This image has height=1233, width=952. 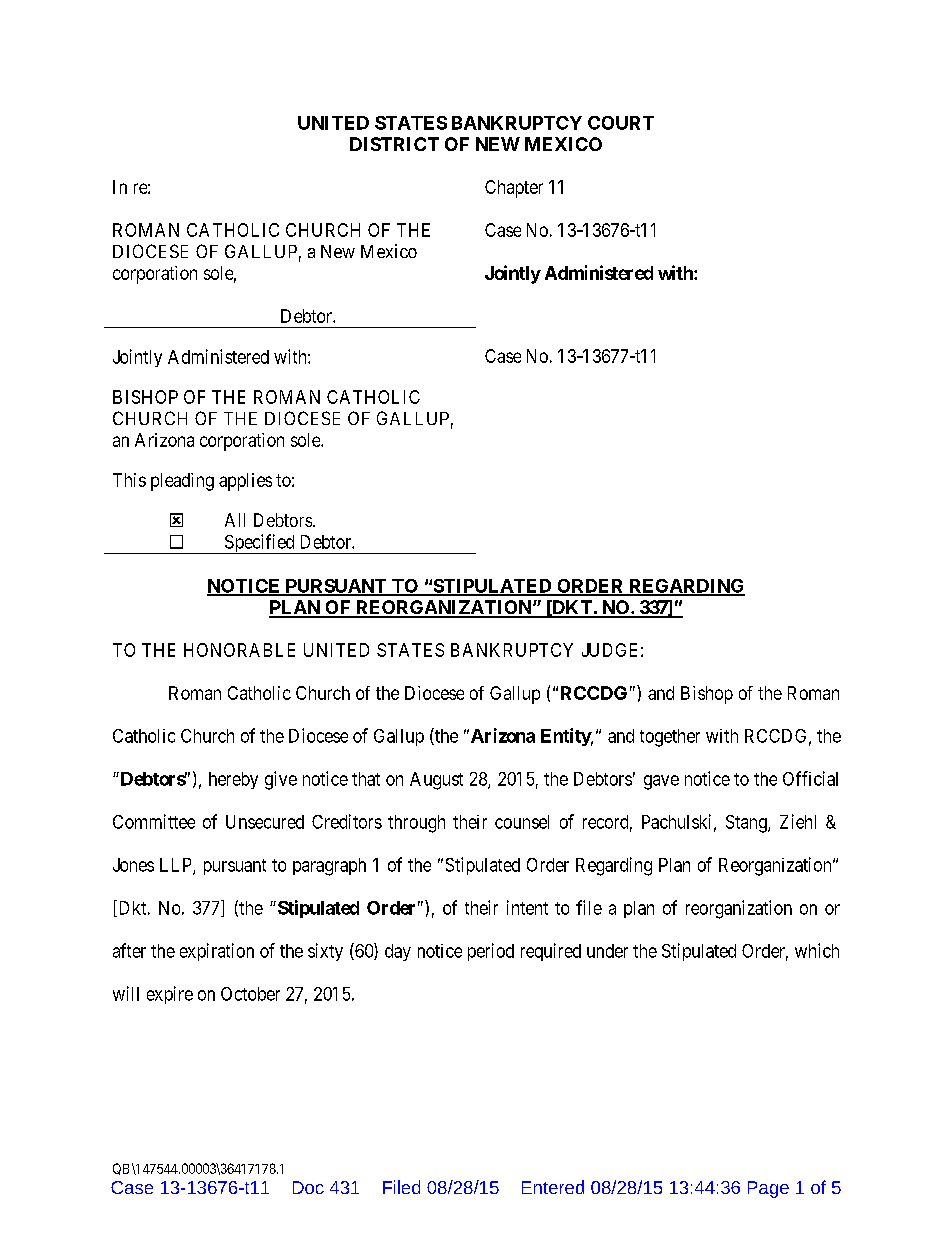 What do you see at coordinates (621, 123) in the image?
I see `COURT` at bounding box center [621, 123].
